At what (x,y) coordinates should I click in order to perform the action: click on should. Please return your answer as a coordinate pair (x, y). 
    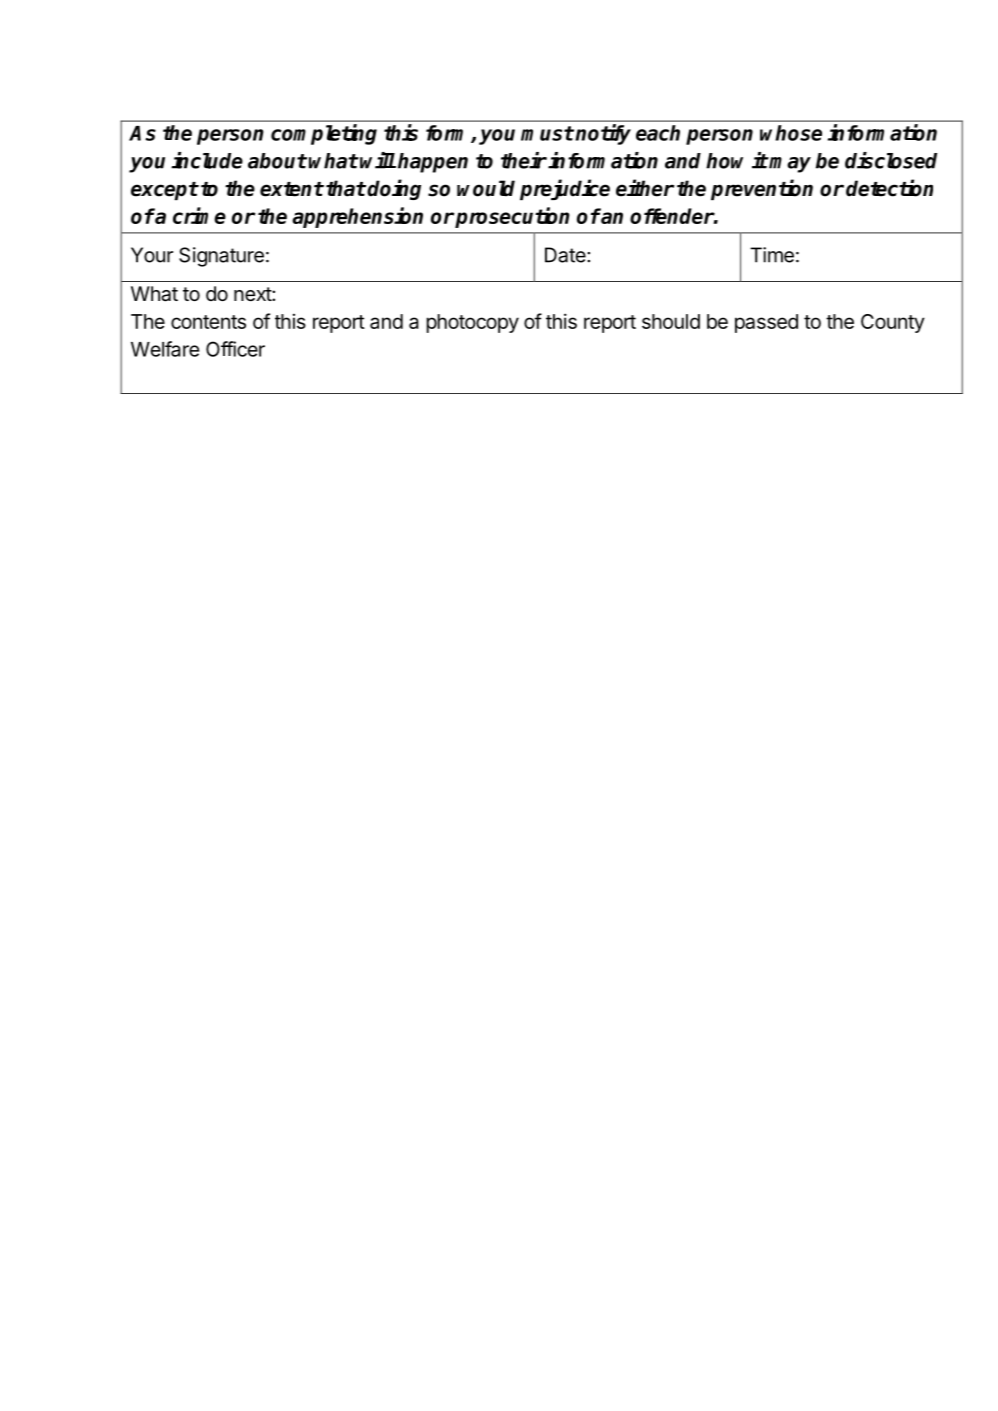
    Looking at the image, I should click on (671, 321).
